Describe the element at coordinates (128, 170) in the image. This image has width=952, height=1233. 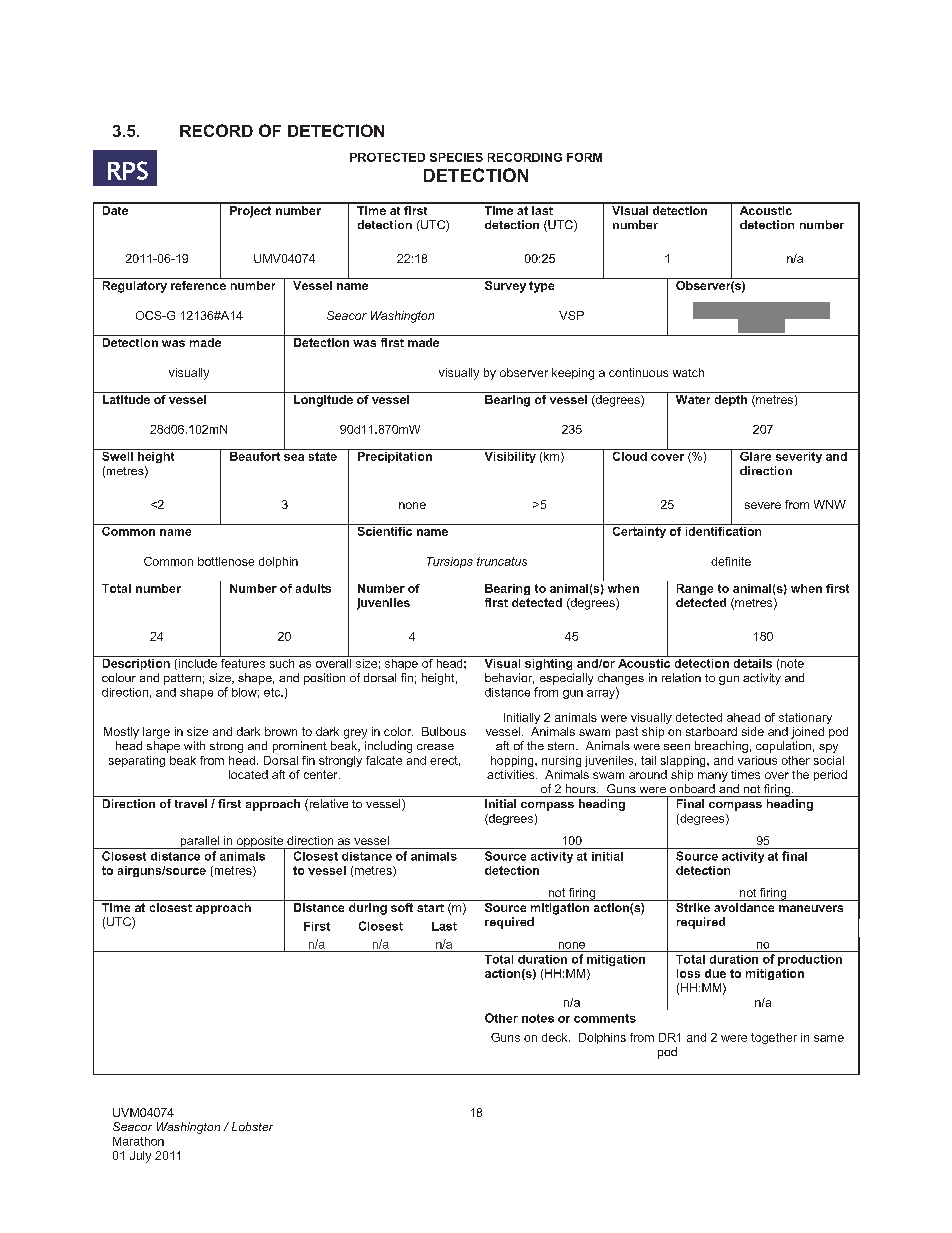
I see `RPS` at that location.
